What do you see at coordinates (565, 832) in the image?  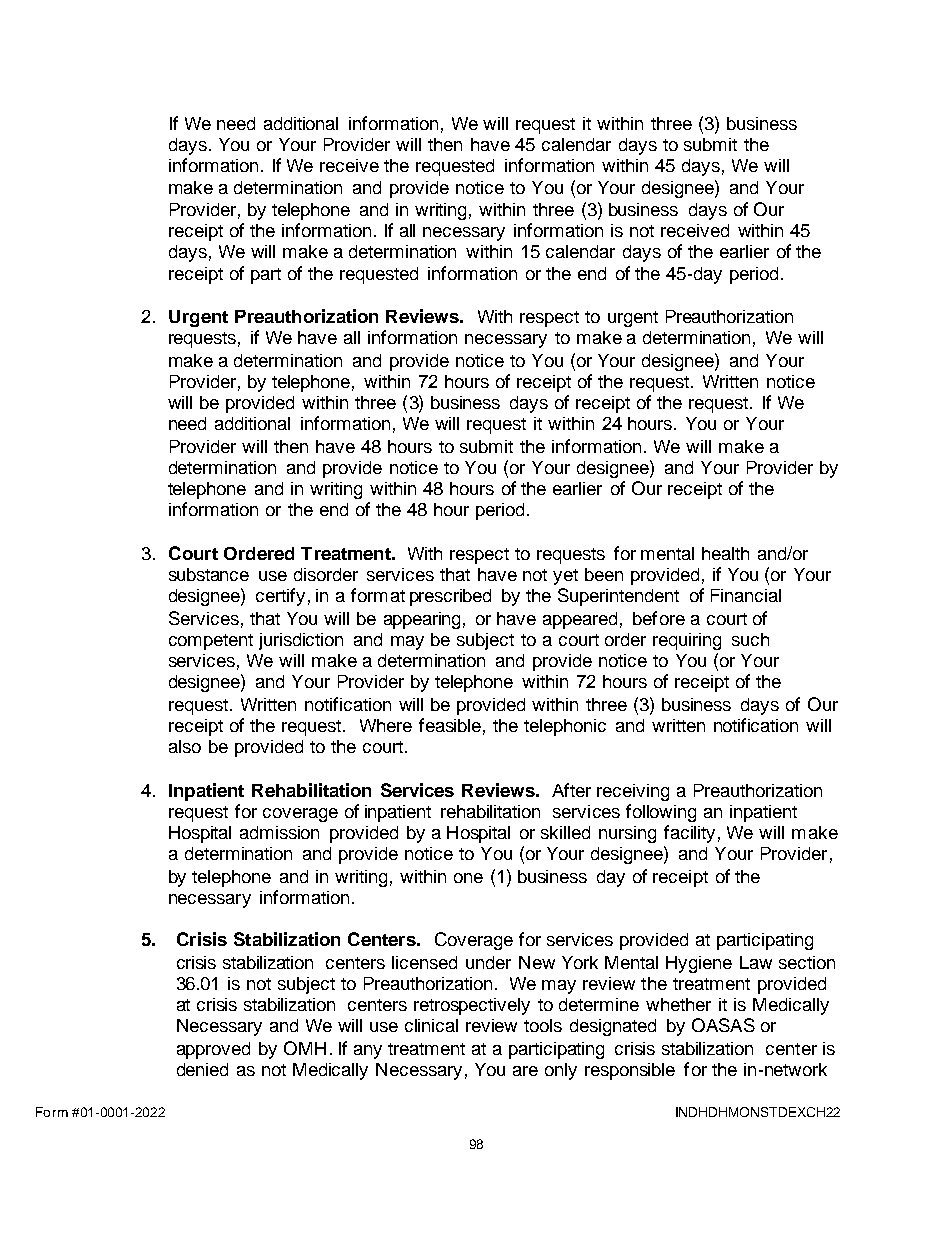 I see `skilled` at bounding box center [565, 832].
